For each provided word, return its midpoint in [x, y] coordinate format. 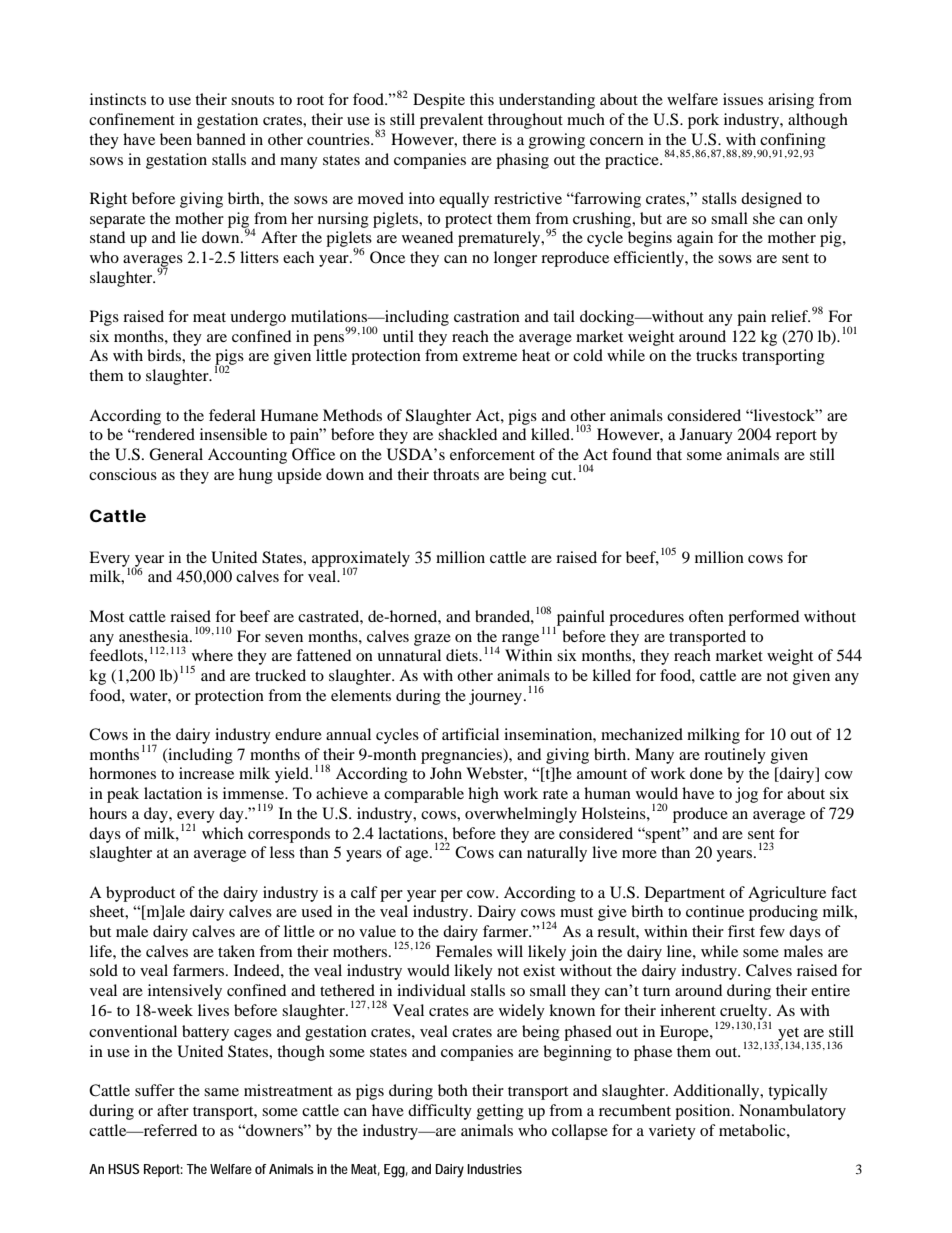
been [176, 139]
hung [256, 476]
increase [206, 773]
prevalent [451, 121]
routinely [735, 756]
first [741, 931]
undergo [258, 318]
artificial [470, 734]
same [221, 1092]
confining [792, 142]
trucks [716, 355]
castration [487, 316]
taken [236, 951]
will [510, 951]
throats [456, 474]
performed [763, 618]
